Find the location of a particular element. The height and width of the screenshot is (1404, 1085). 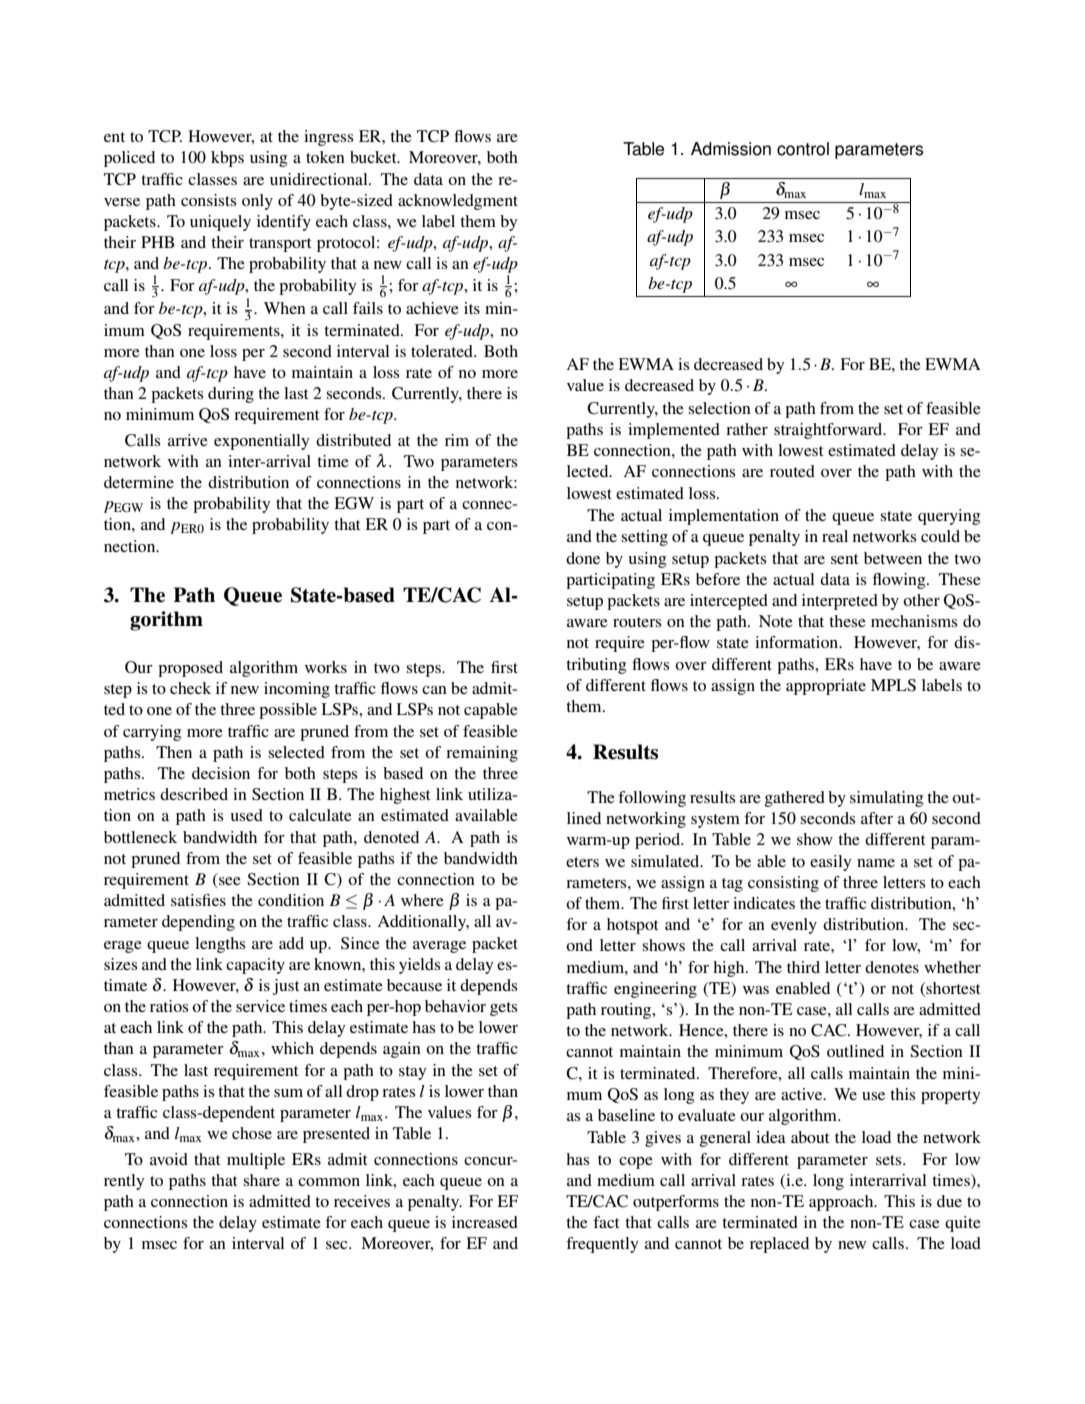

acknowledgment is located at coordinates (458, 202).
